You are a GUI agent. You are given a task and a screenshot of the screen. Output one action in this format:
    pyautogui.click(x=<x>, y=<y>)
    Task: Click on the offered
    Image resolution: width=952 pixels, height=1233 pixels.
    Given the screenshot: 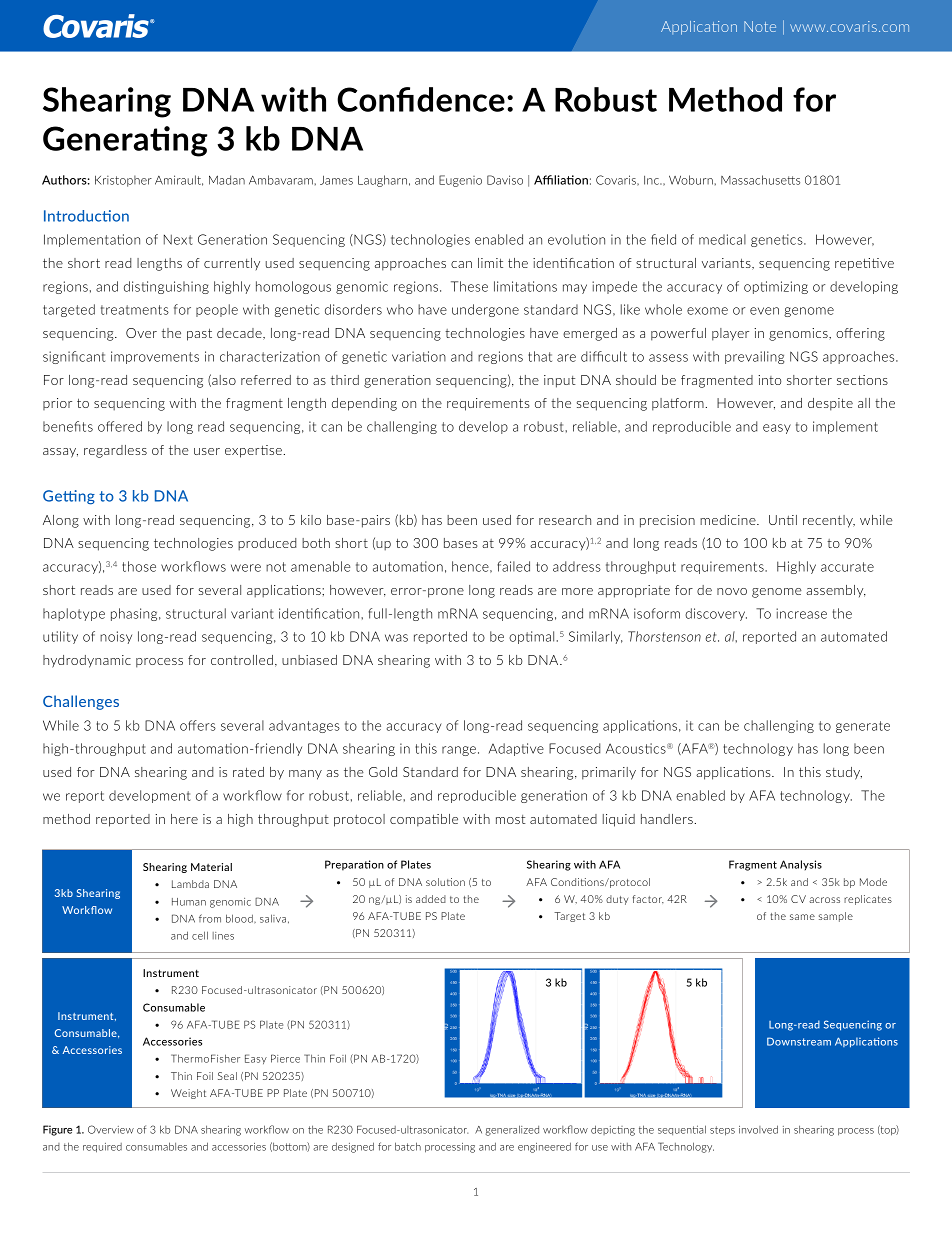 What is the action you would take?
    pyautogui.click(x=120, y=426)
